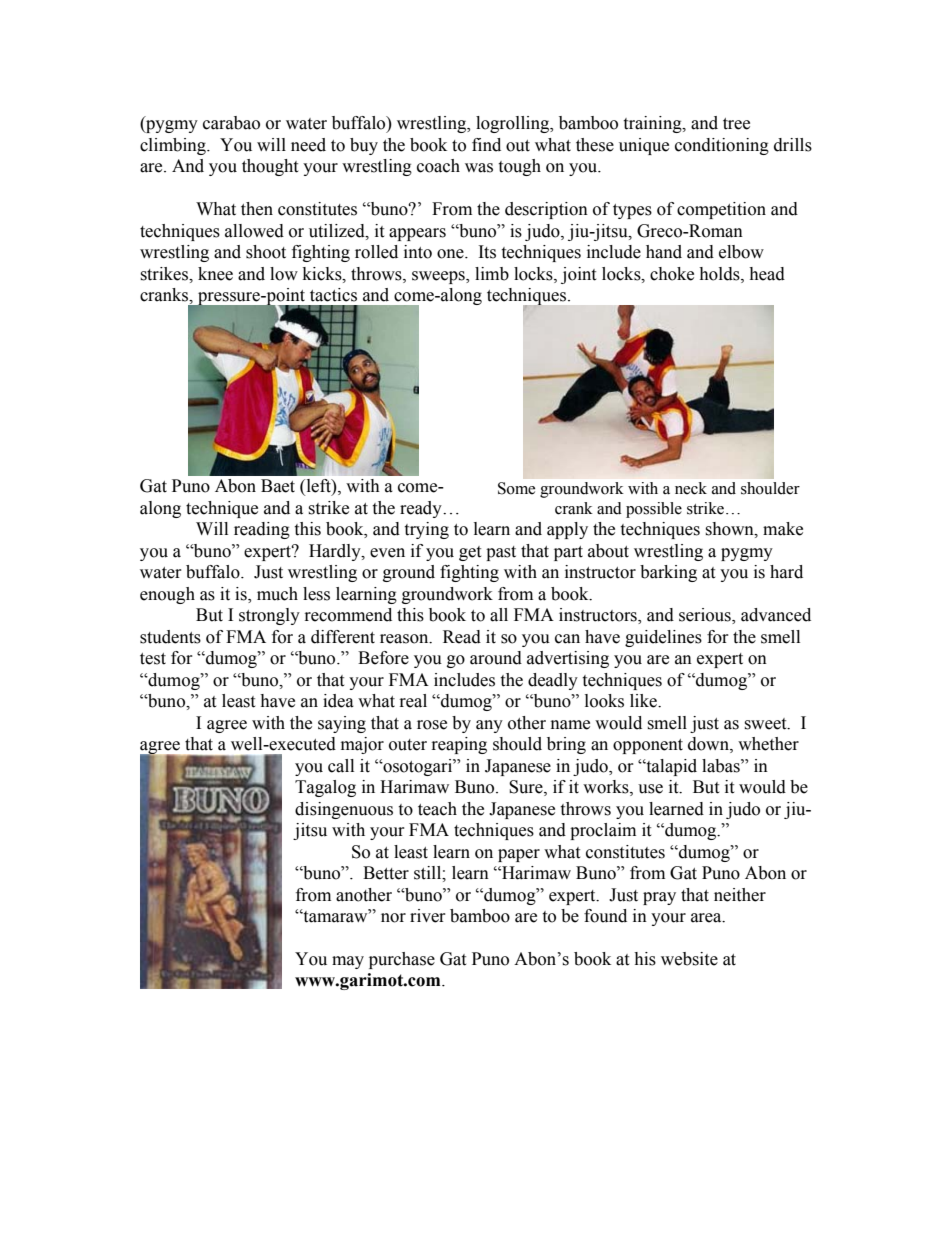 The width and height of the document is (952, 1233). What do you see at coordinates (428, 916) in the document?
I see `river` at bounding box center [428, 916].
